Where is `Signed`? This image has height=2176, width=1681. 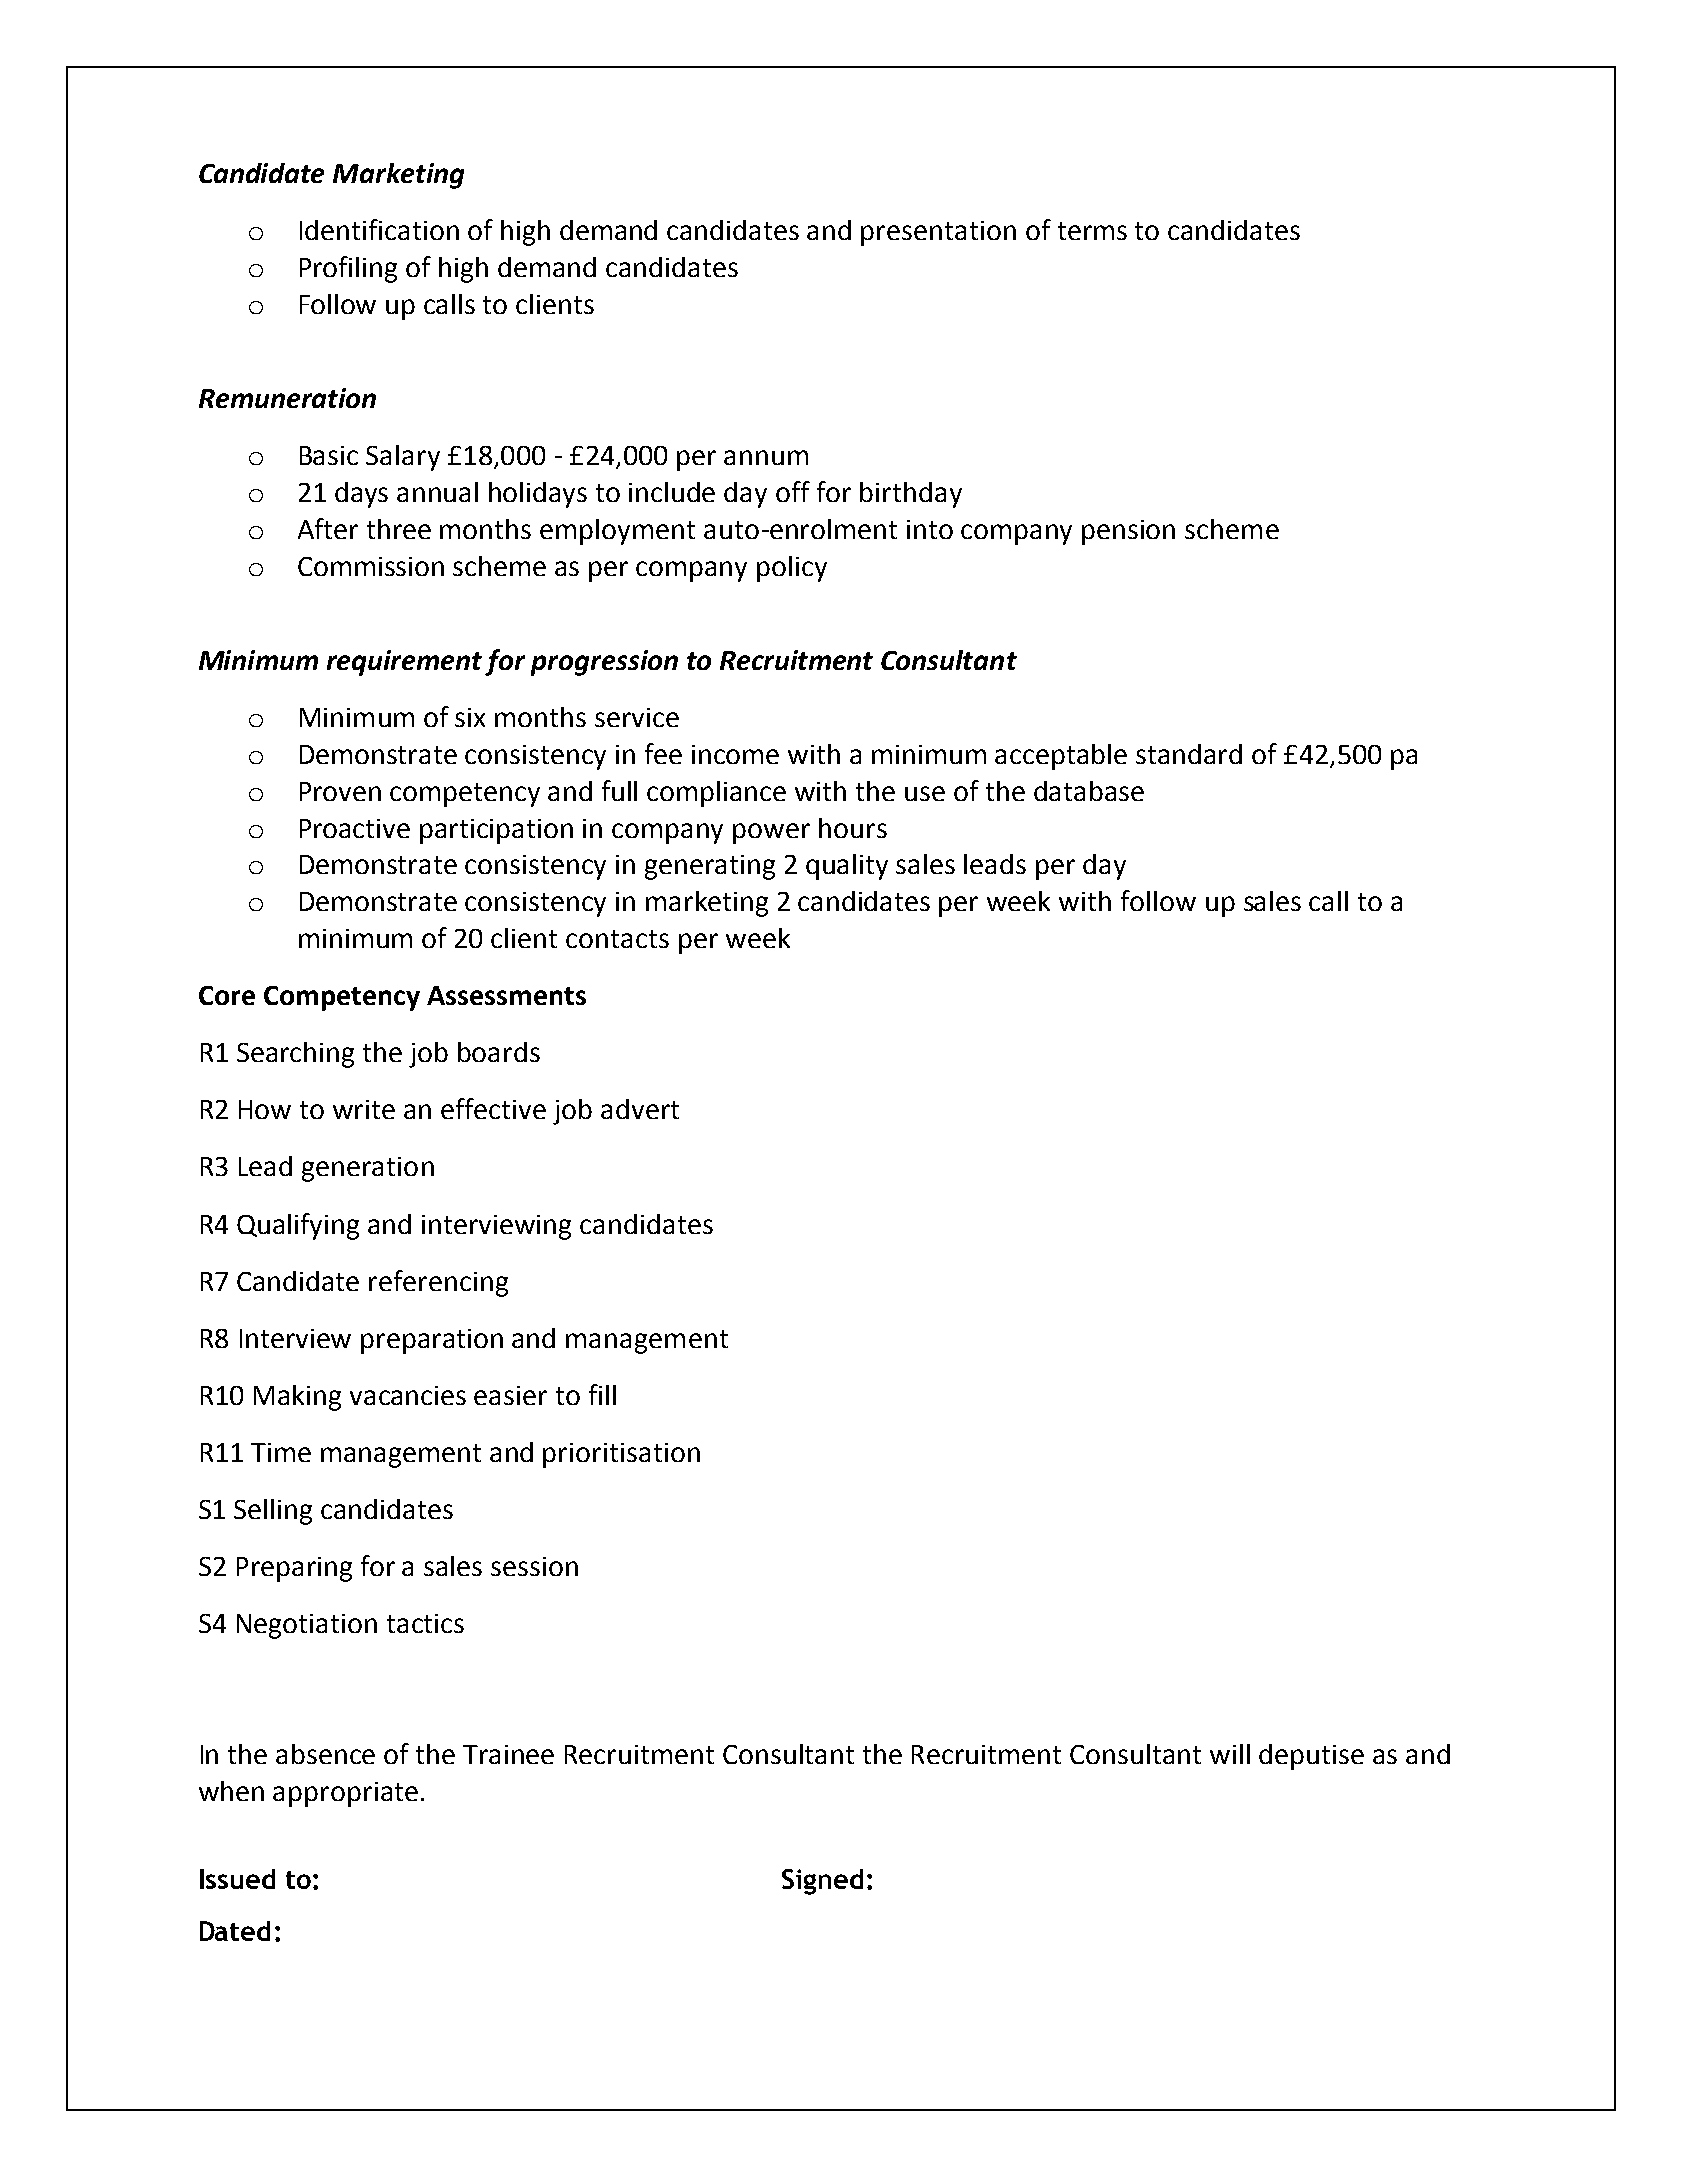 Signed is located at coordinates (822, 1882).
